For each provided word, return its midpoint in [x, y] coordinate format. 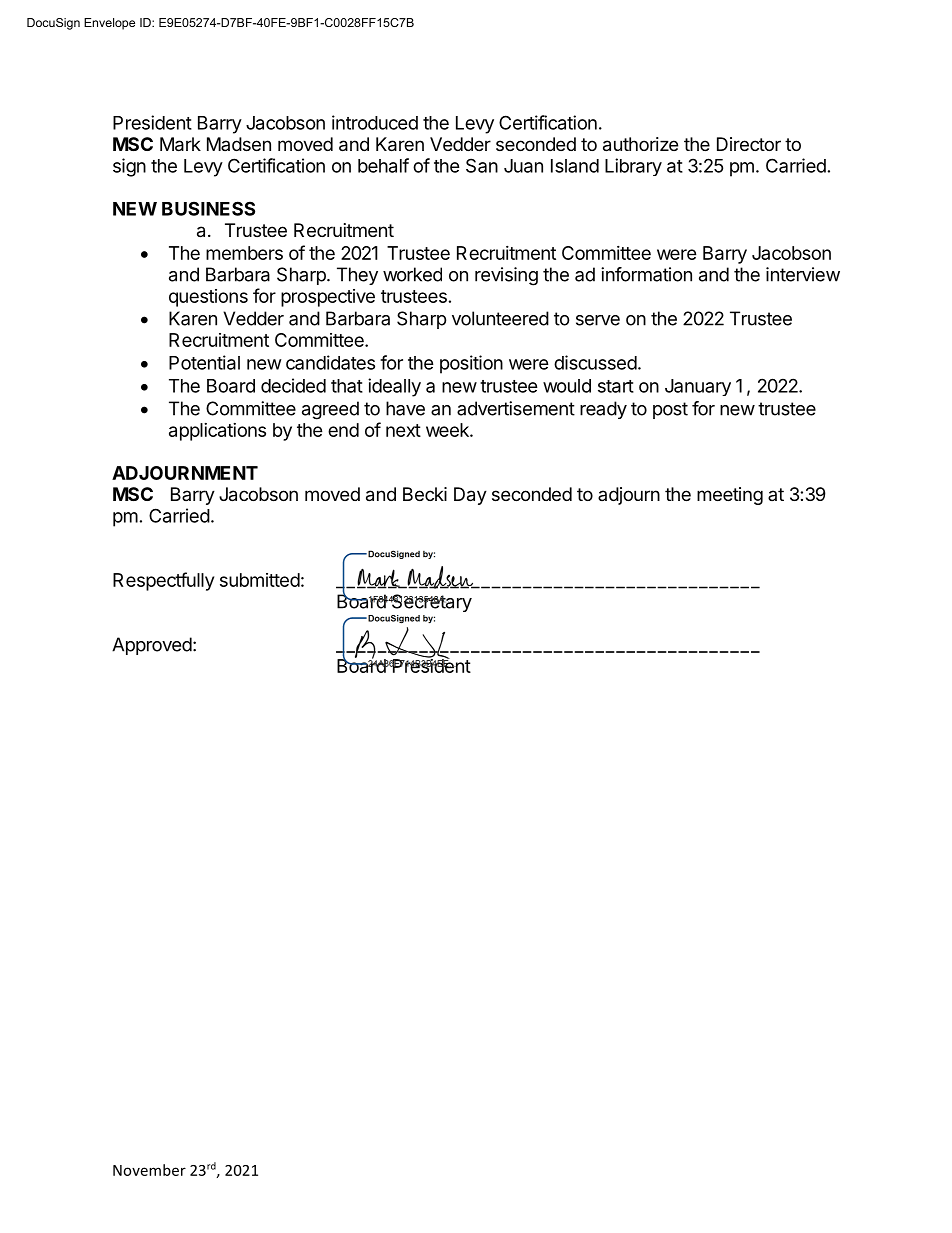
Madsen [239, 144]
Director [749, 144]
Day [470, 496]
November [149, 1170]
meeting [730, 496]
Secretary [431, 603]
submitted [260, 580]
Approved [152, 646]
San [482, 165]
